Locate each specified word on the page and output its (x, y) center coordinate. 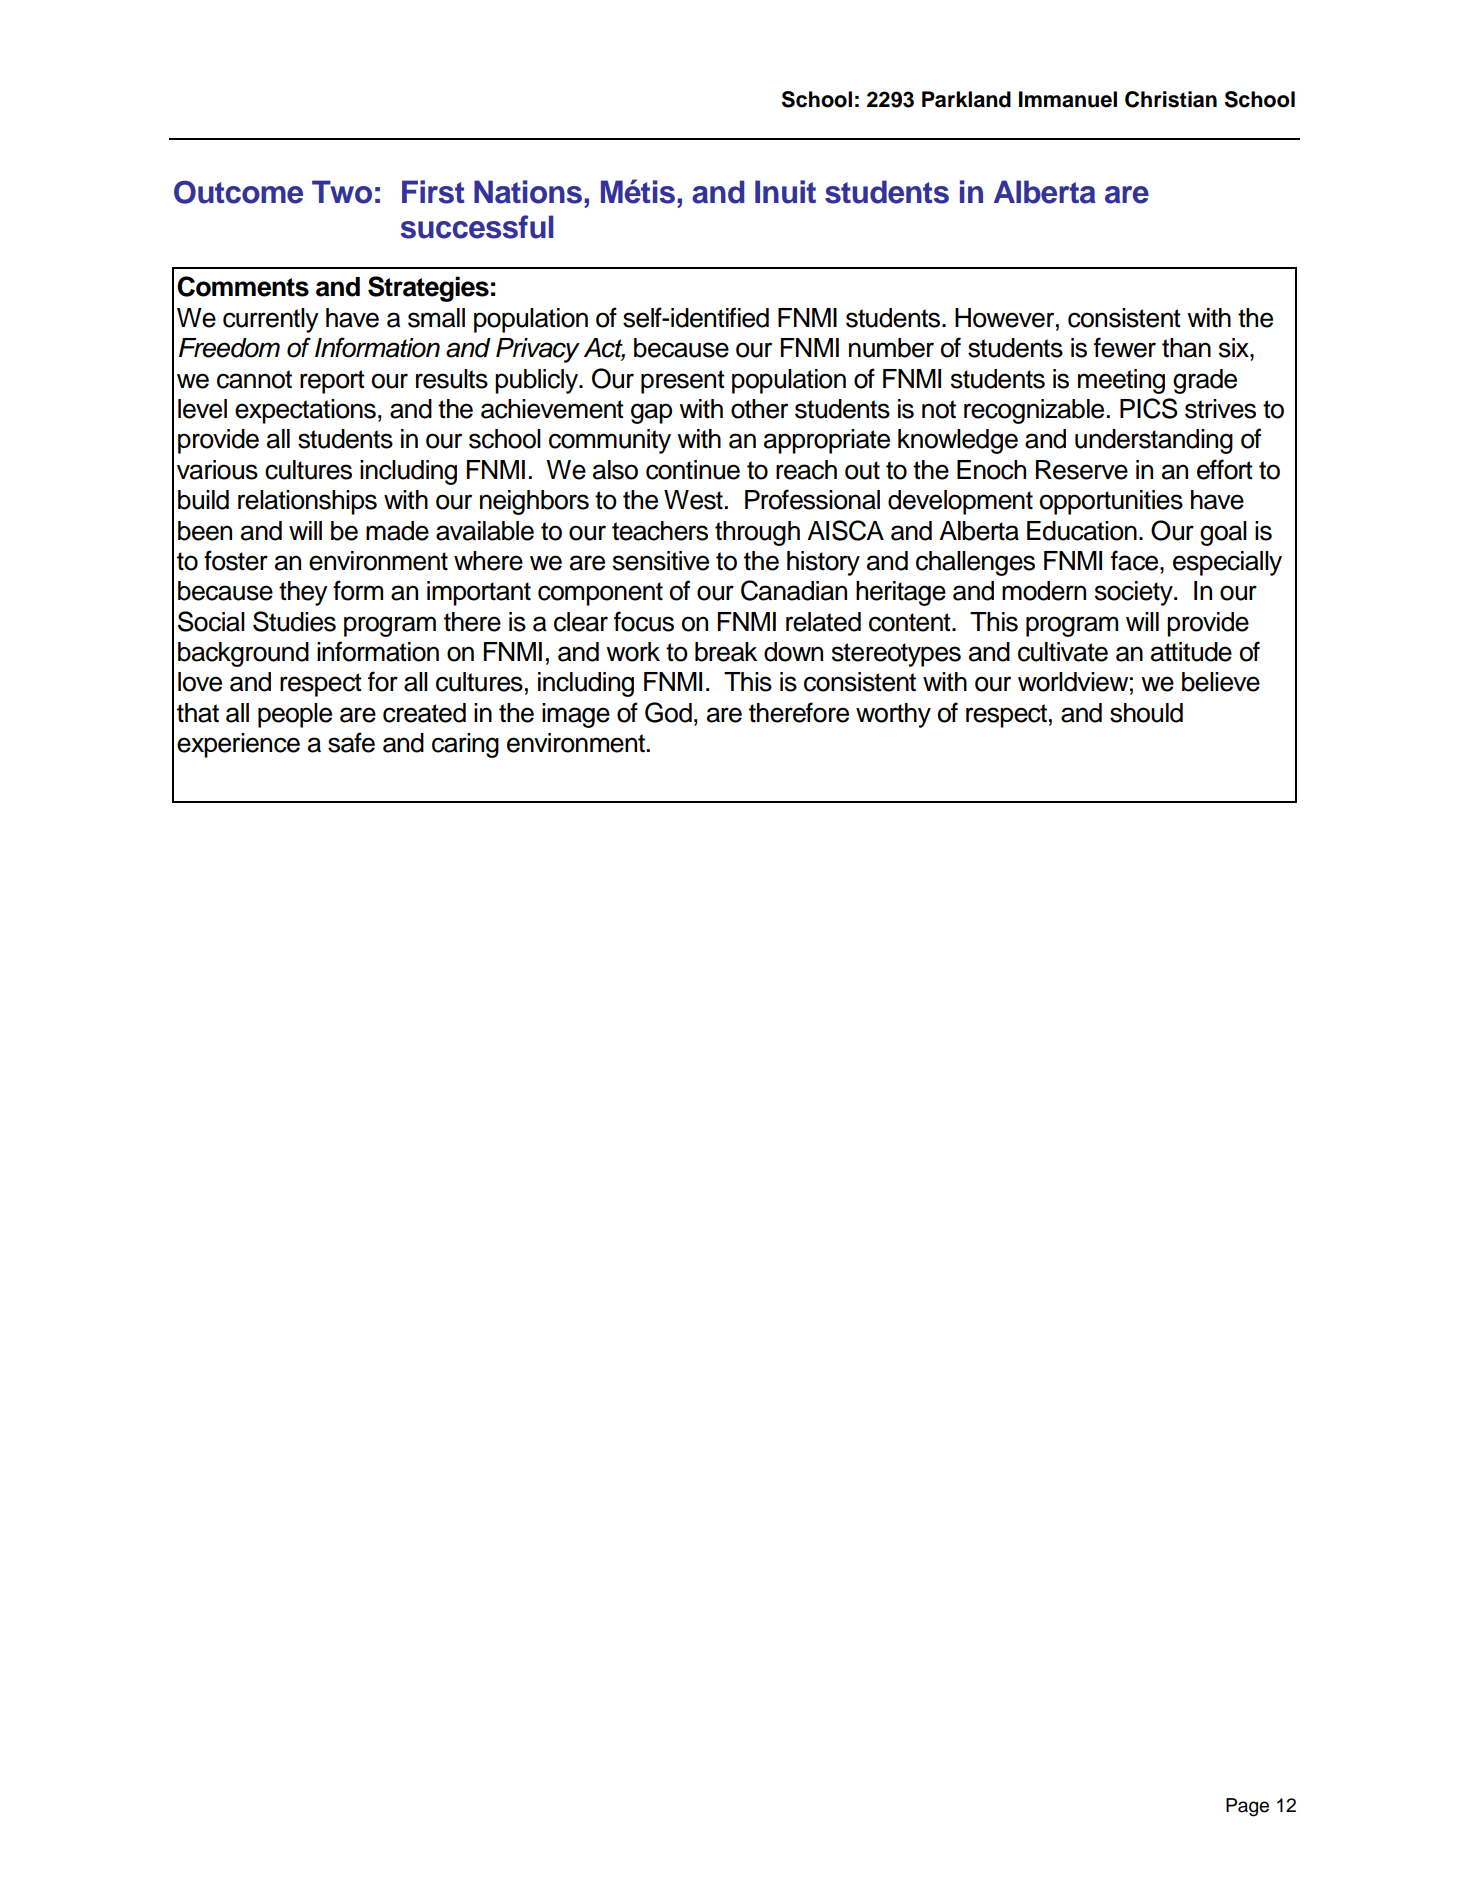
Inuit (785, 192)
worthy (893, 715)
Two (342, 192)
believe (1221, 682)
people (295, 715)
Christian (1171, 99)
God (668, 712)
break (726, 652)
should (1146, 713)
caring (465, 745)
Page (1247, 1807)
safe (351, 742)
